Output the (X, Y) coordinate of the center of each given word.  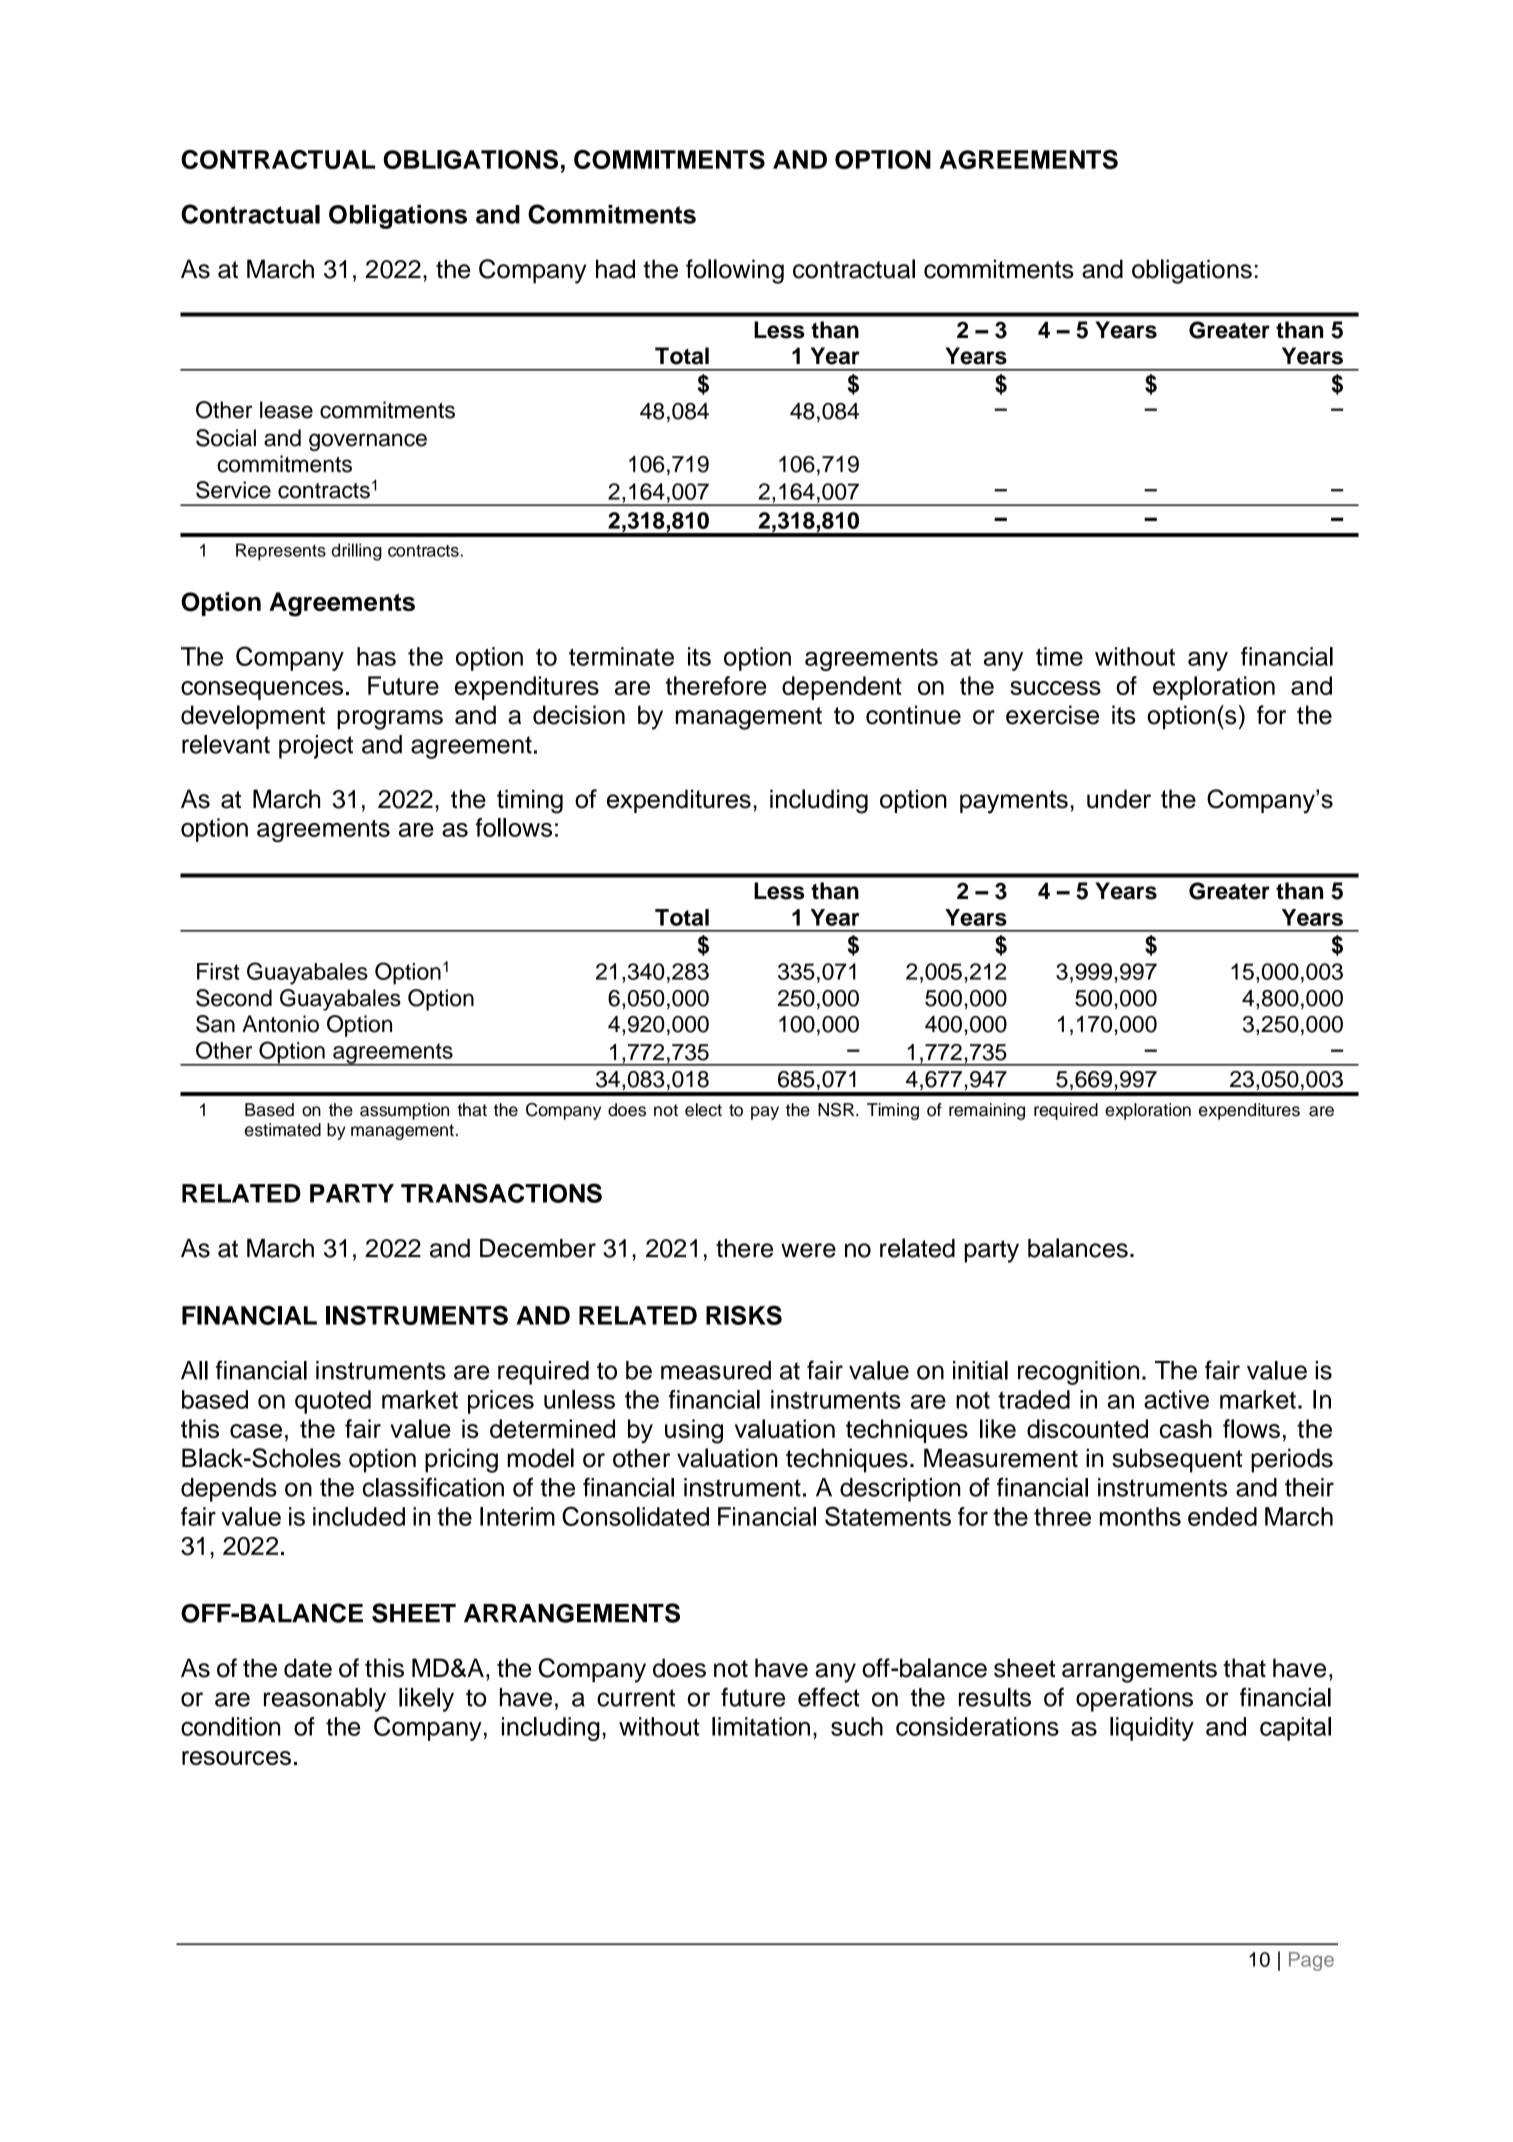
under (1119, 799)
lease (286, 410)
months (1140, 1516)
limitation (761, 1726)
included (359, 1516)
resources (236, 1758)
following (735, 271)
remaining (987, 1111)
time (1059, 656)
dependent (842, 688)
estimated (283, 1130)
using (694, 1431)
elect (703, 1110)
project (316, 747)
